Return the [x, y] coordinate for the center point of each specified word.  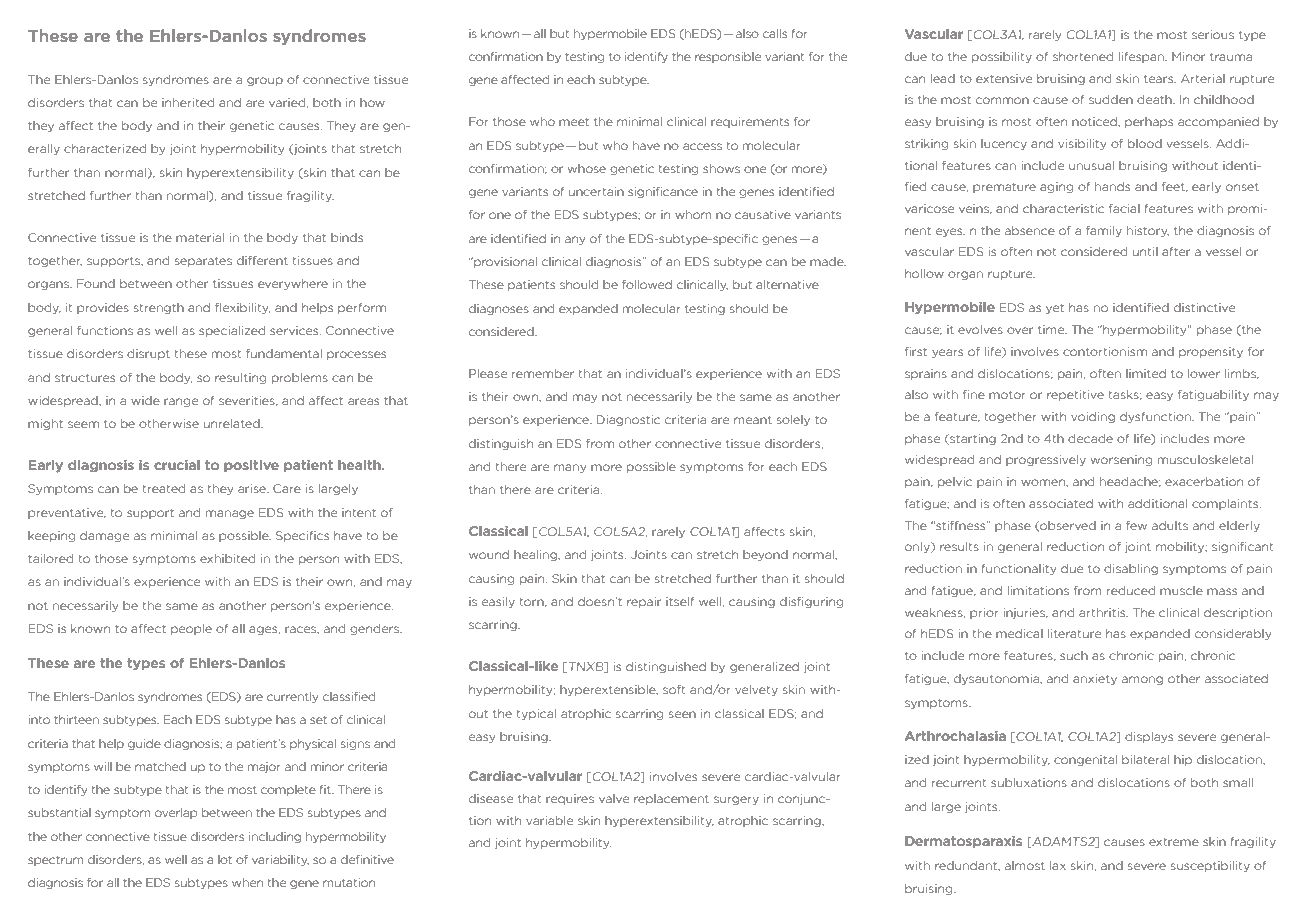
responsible [728, 57]
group [265, 81]
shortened [1083, 56]
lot [225, 859]
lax [1058, 865]
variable [549, 820]
